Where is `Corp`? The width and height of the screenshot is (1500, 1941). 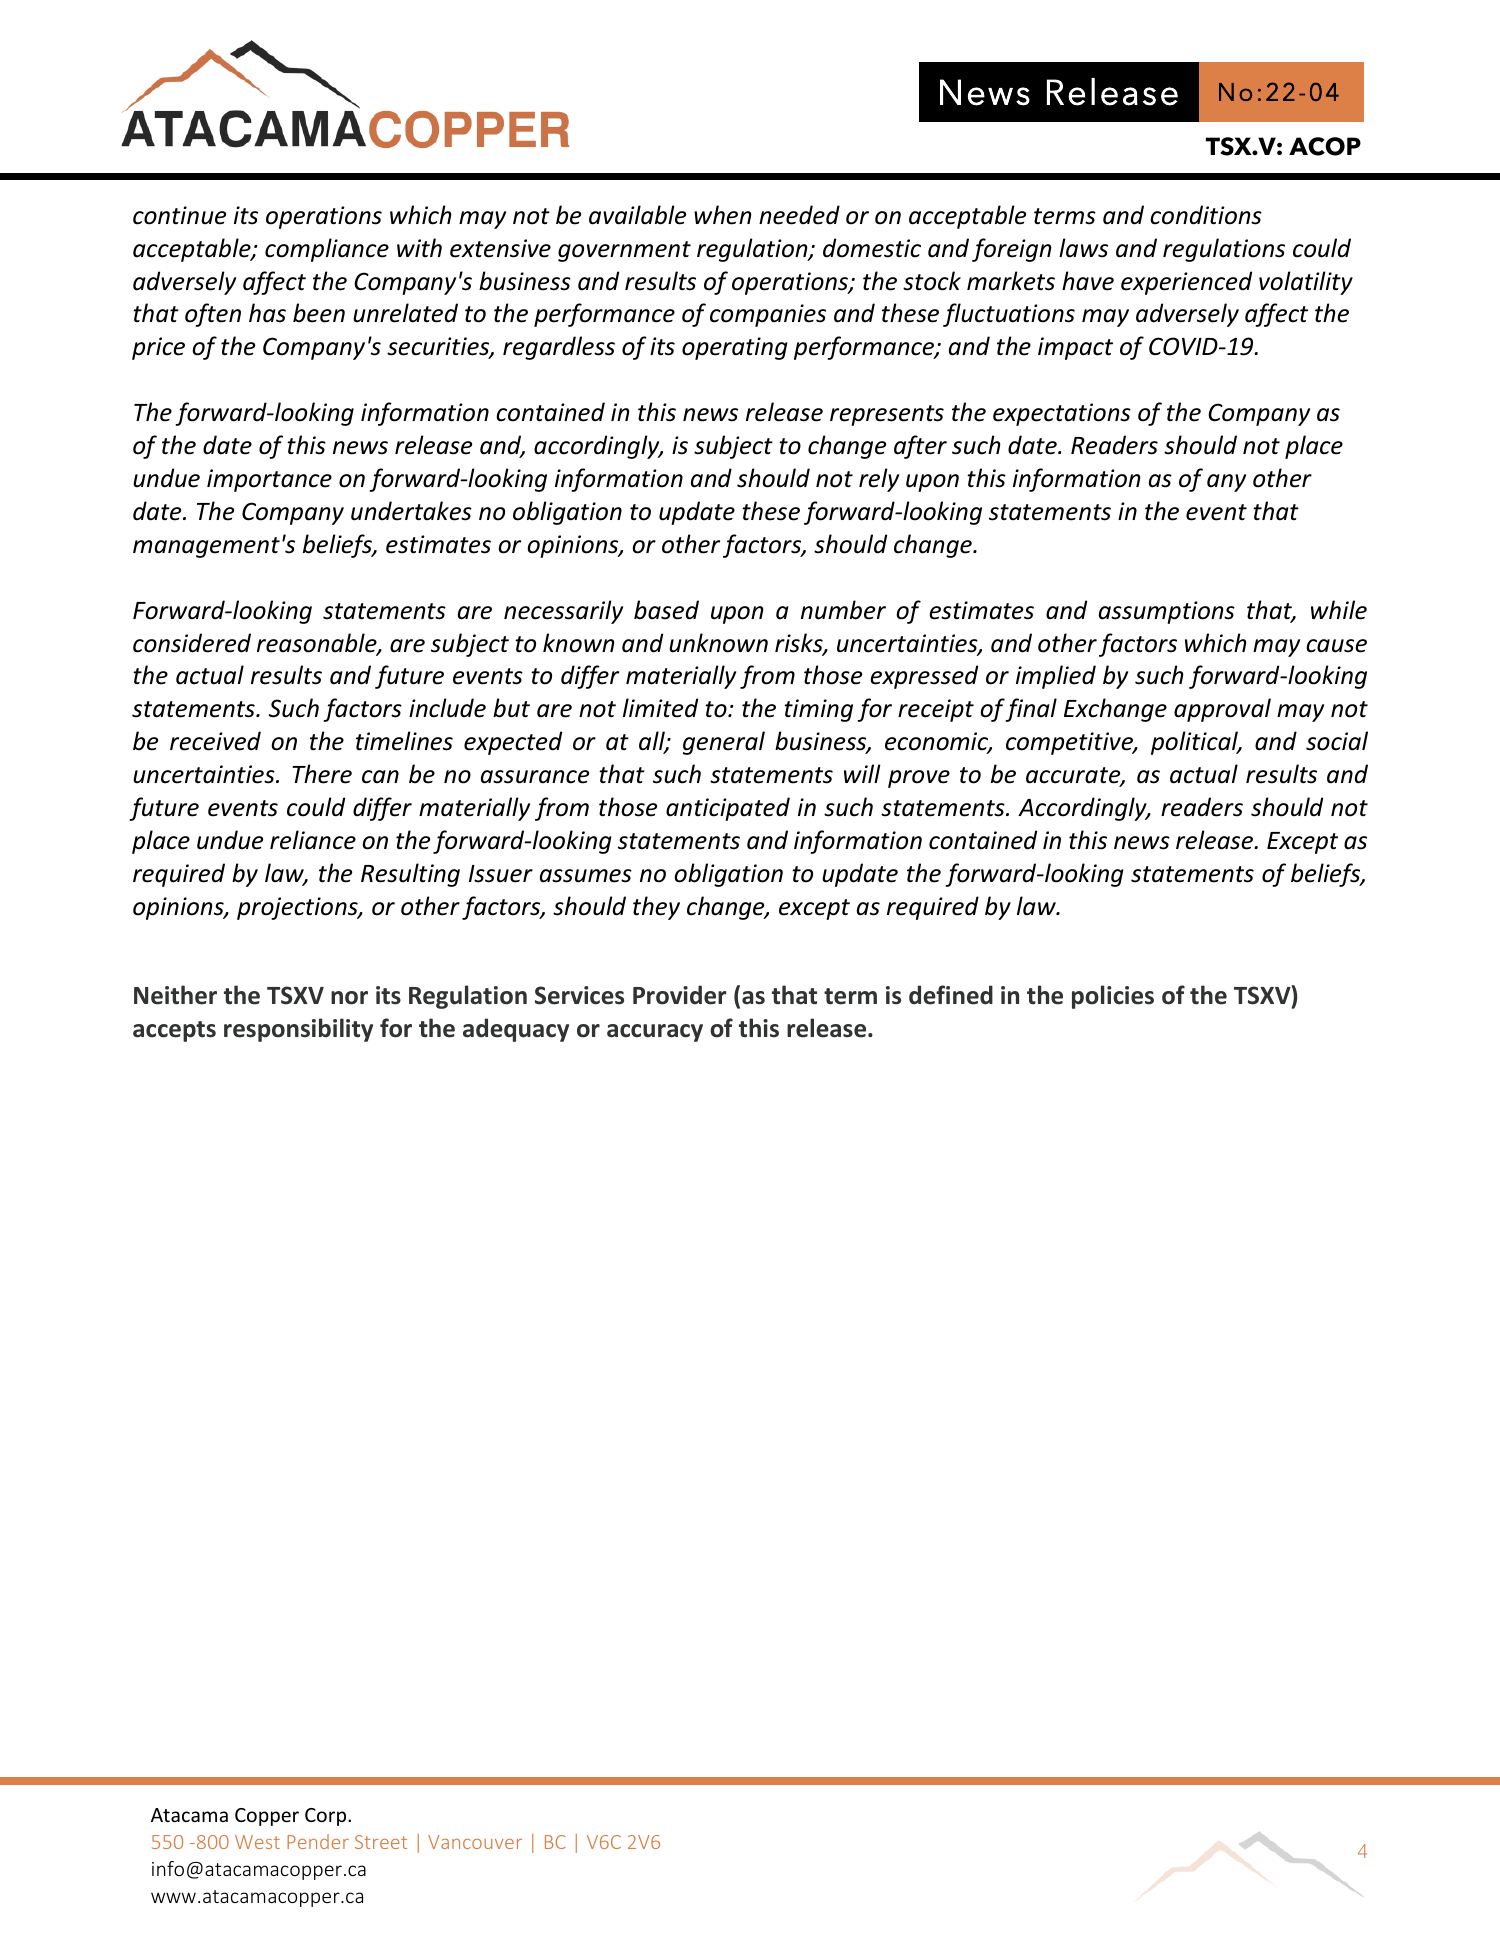
Corp is located at coordinates (327, 1817).
